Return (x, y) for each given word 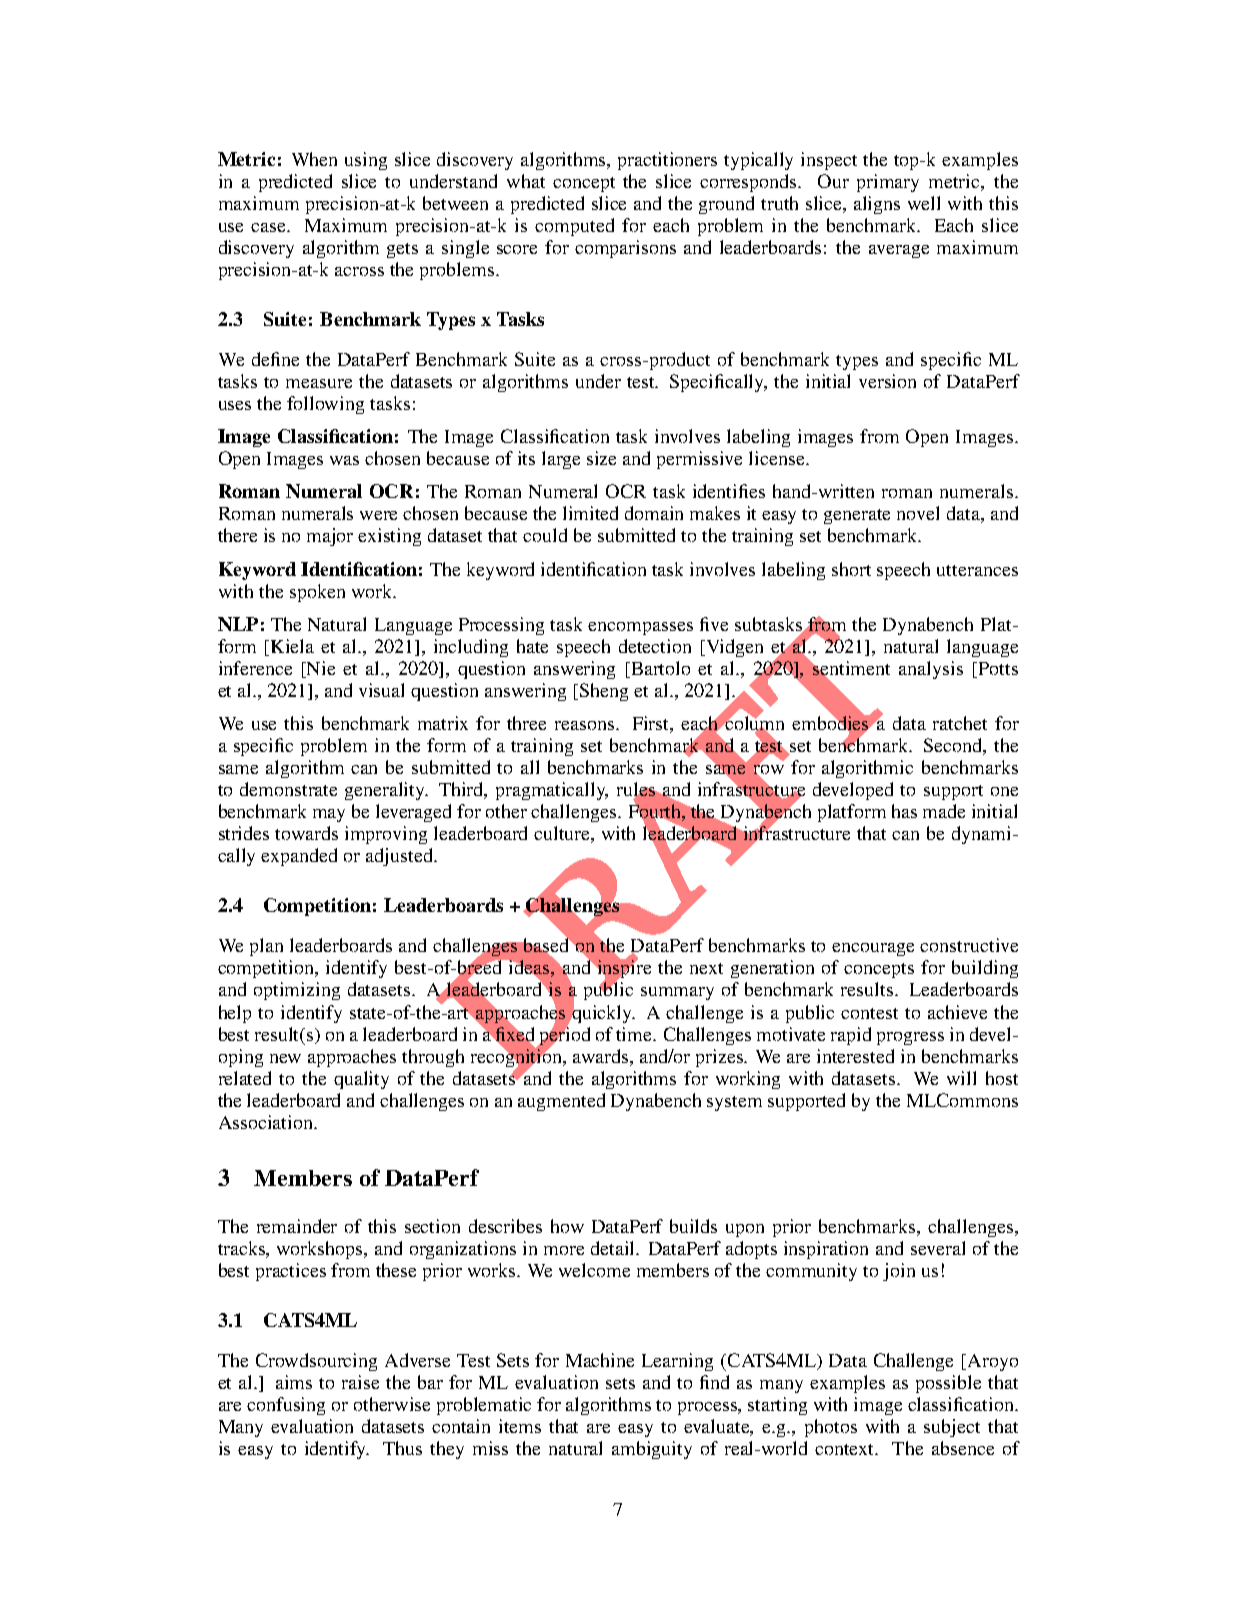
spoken (317, 593)
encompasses (640, 628)
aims (294, 1382)
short (851, 569)
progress (910, 1038)
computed (574, 227)
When (314, 159)
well (924, 203)
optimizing (297, 991)
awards (602, 1056)
